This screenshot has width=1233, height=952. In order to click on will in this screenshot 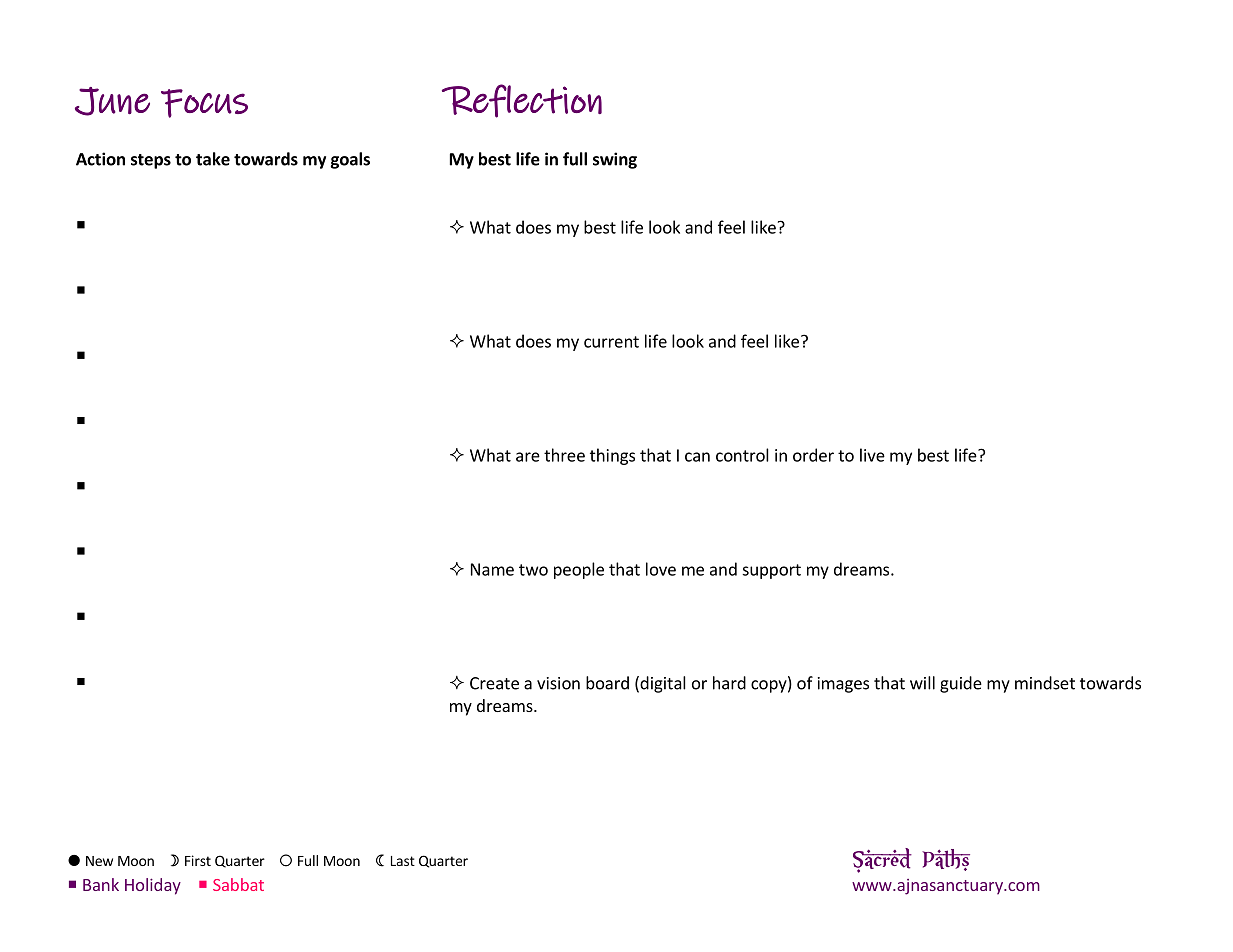, I will do `click(922, 683)`.
